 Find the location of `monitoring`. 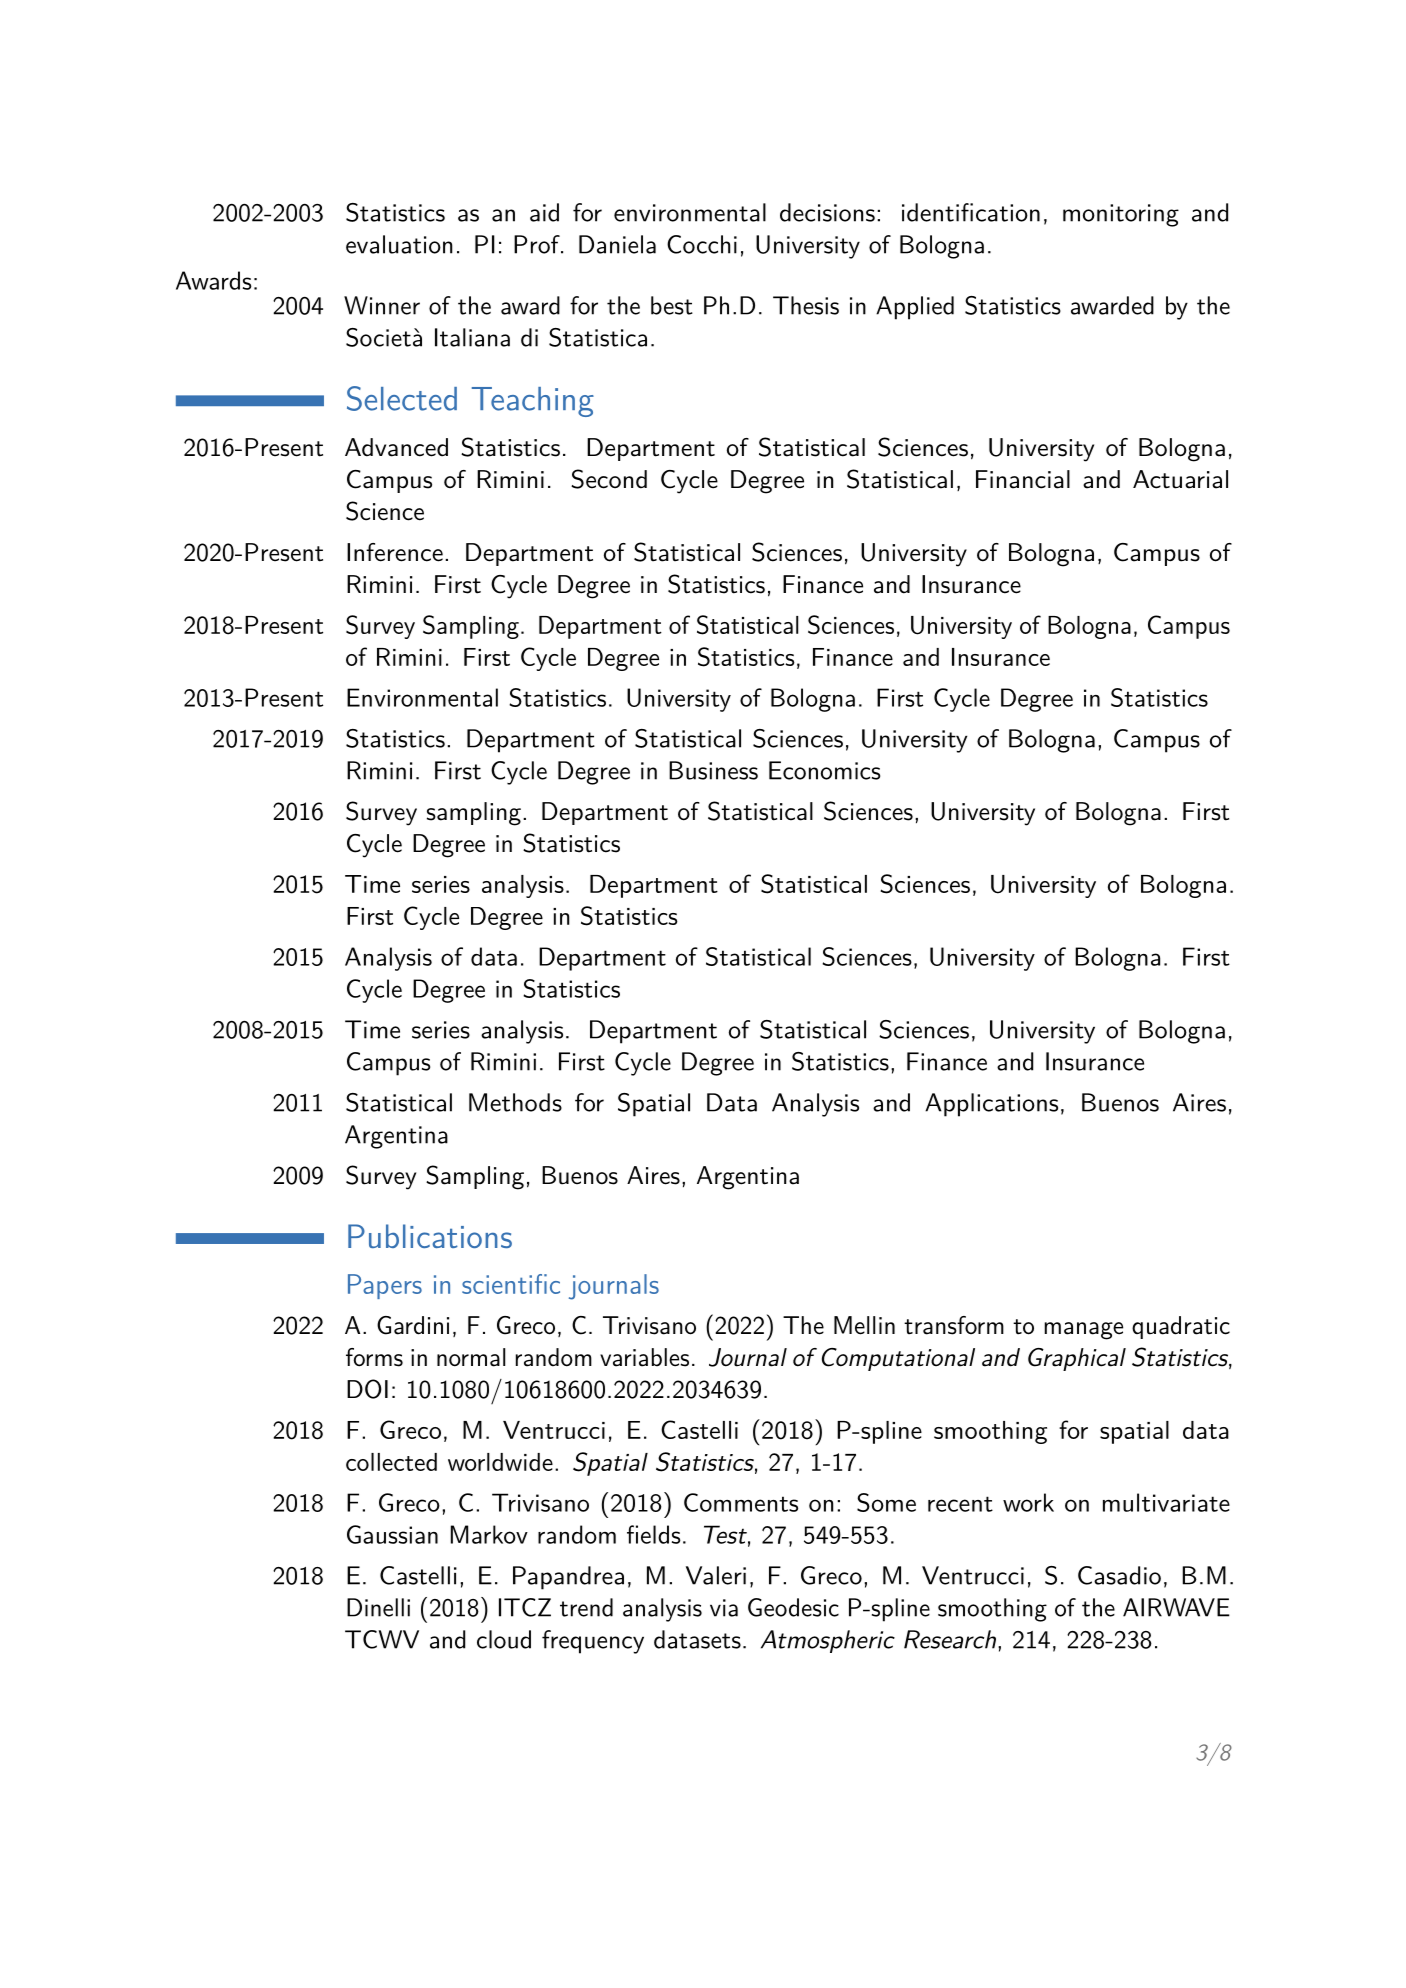

monitoring is located at coordinates (1121, 215).
